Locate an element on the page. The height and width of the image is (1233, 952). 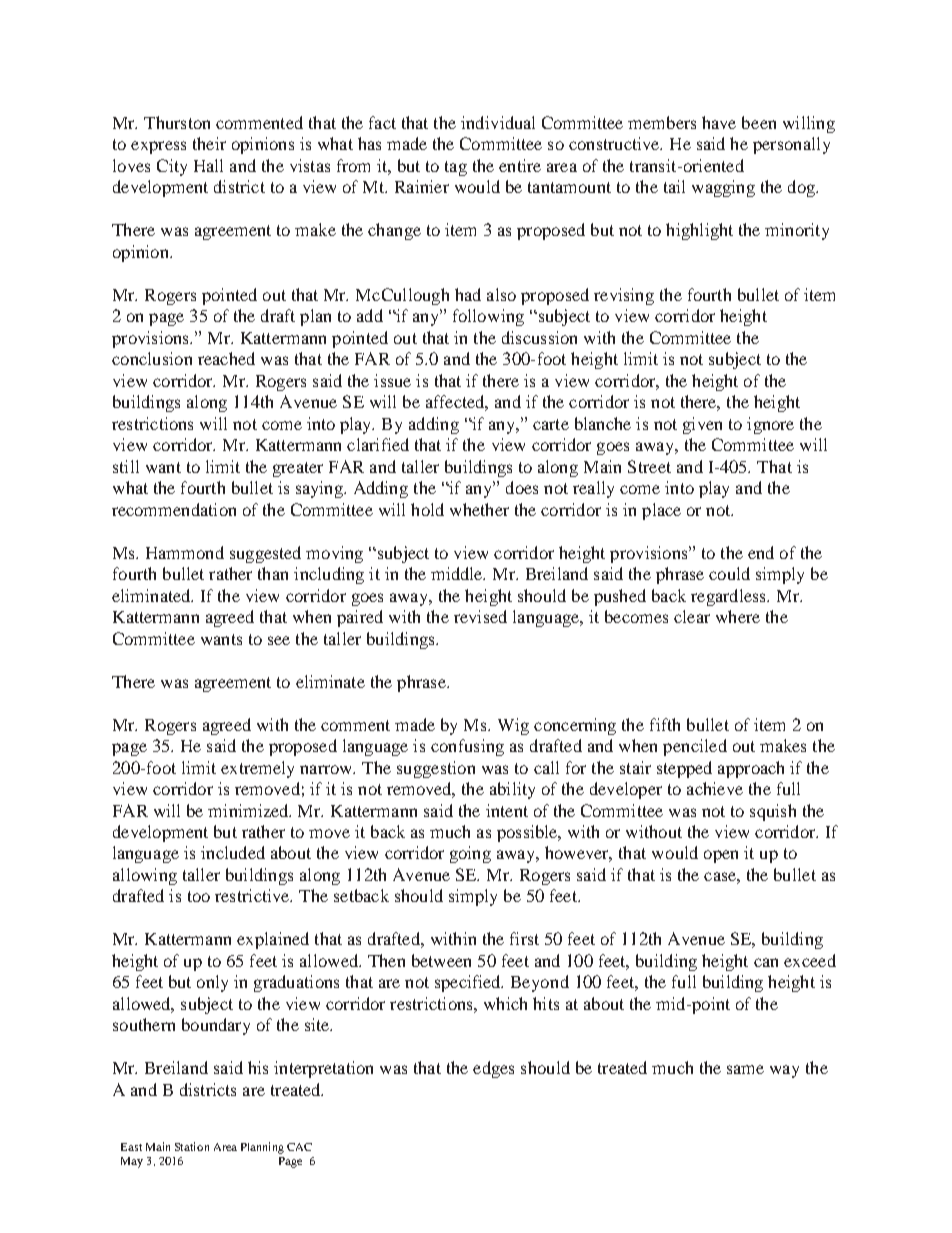
intent is located at coordinates (507, 810).
